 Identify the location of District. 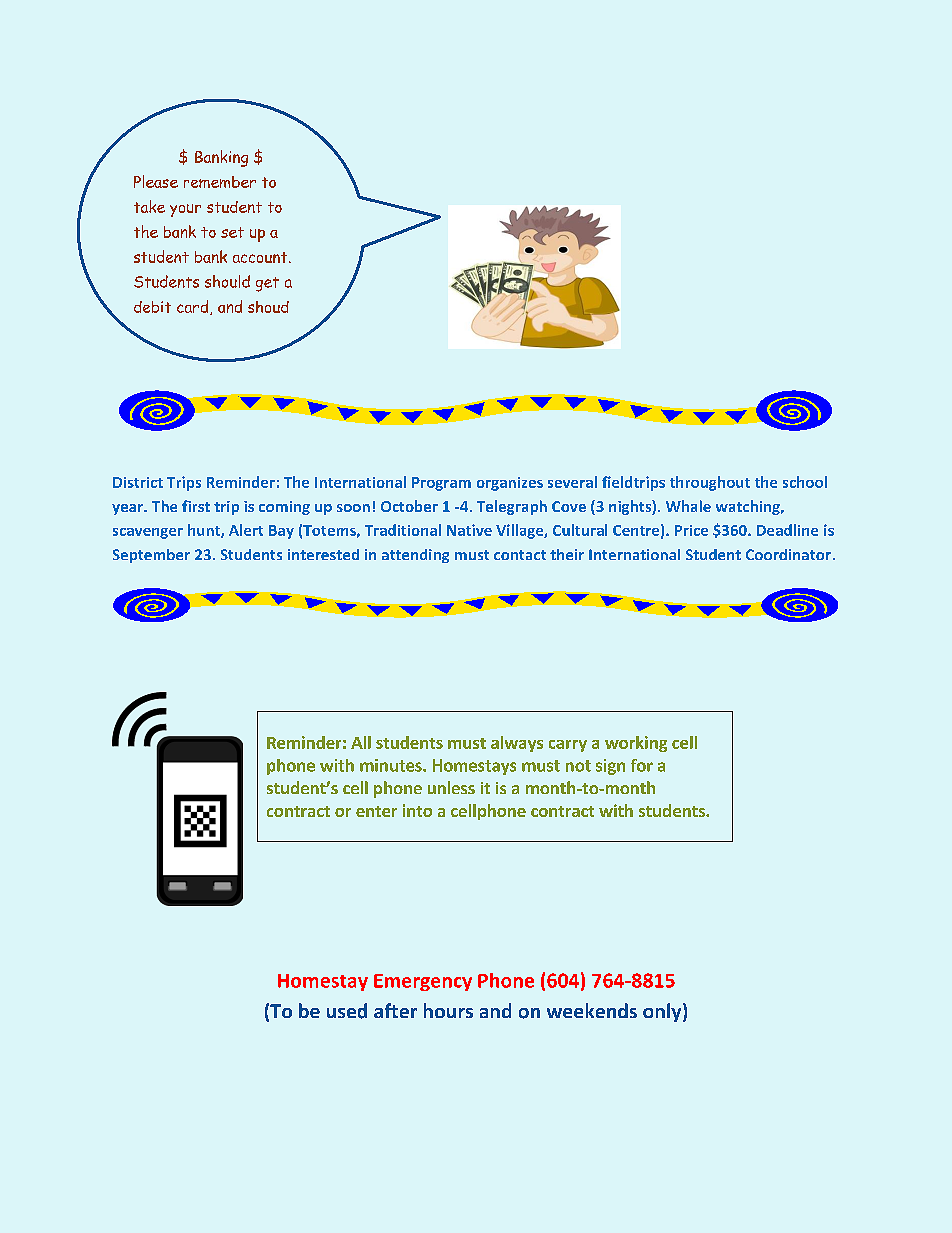
(138, 482).
